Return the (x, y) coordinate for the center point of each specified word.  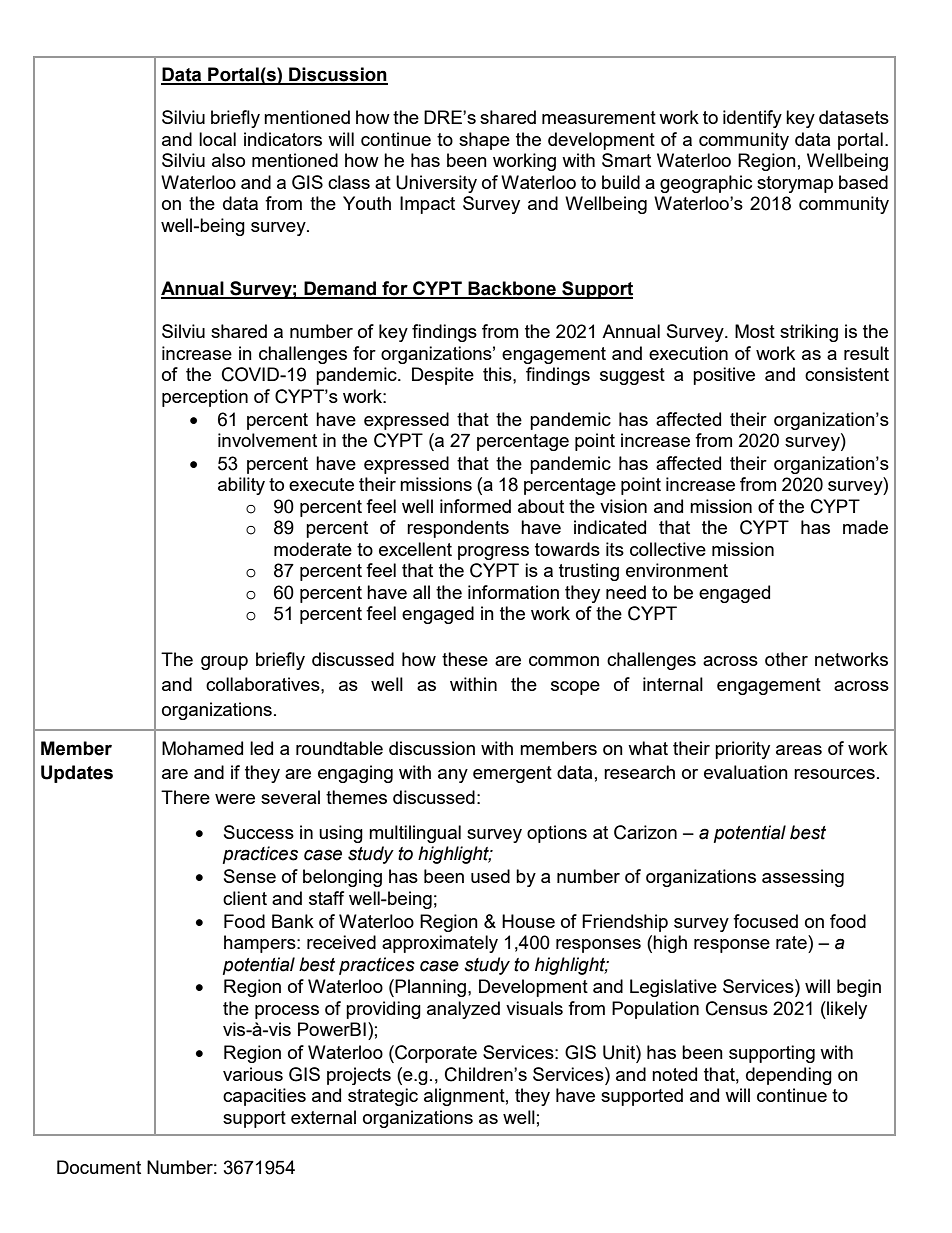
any (453, 776)
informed (475, 506)
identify (752, 119)
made (865, 527)
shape (484, 141)
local (217, 139)
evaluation (746, 772)
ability (241, 486)
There (185, 797)
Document (99, 1167)
